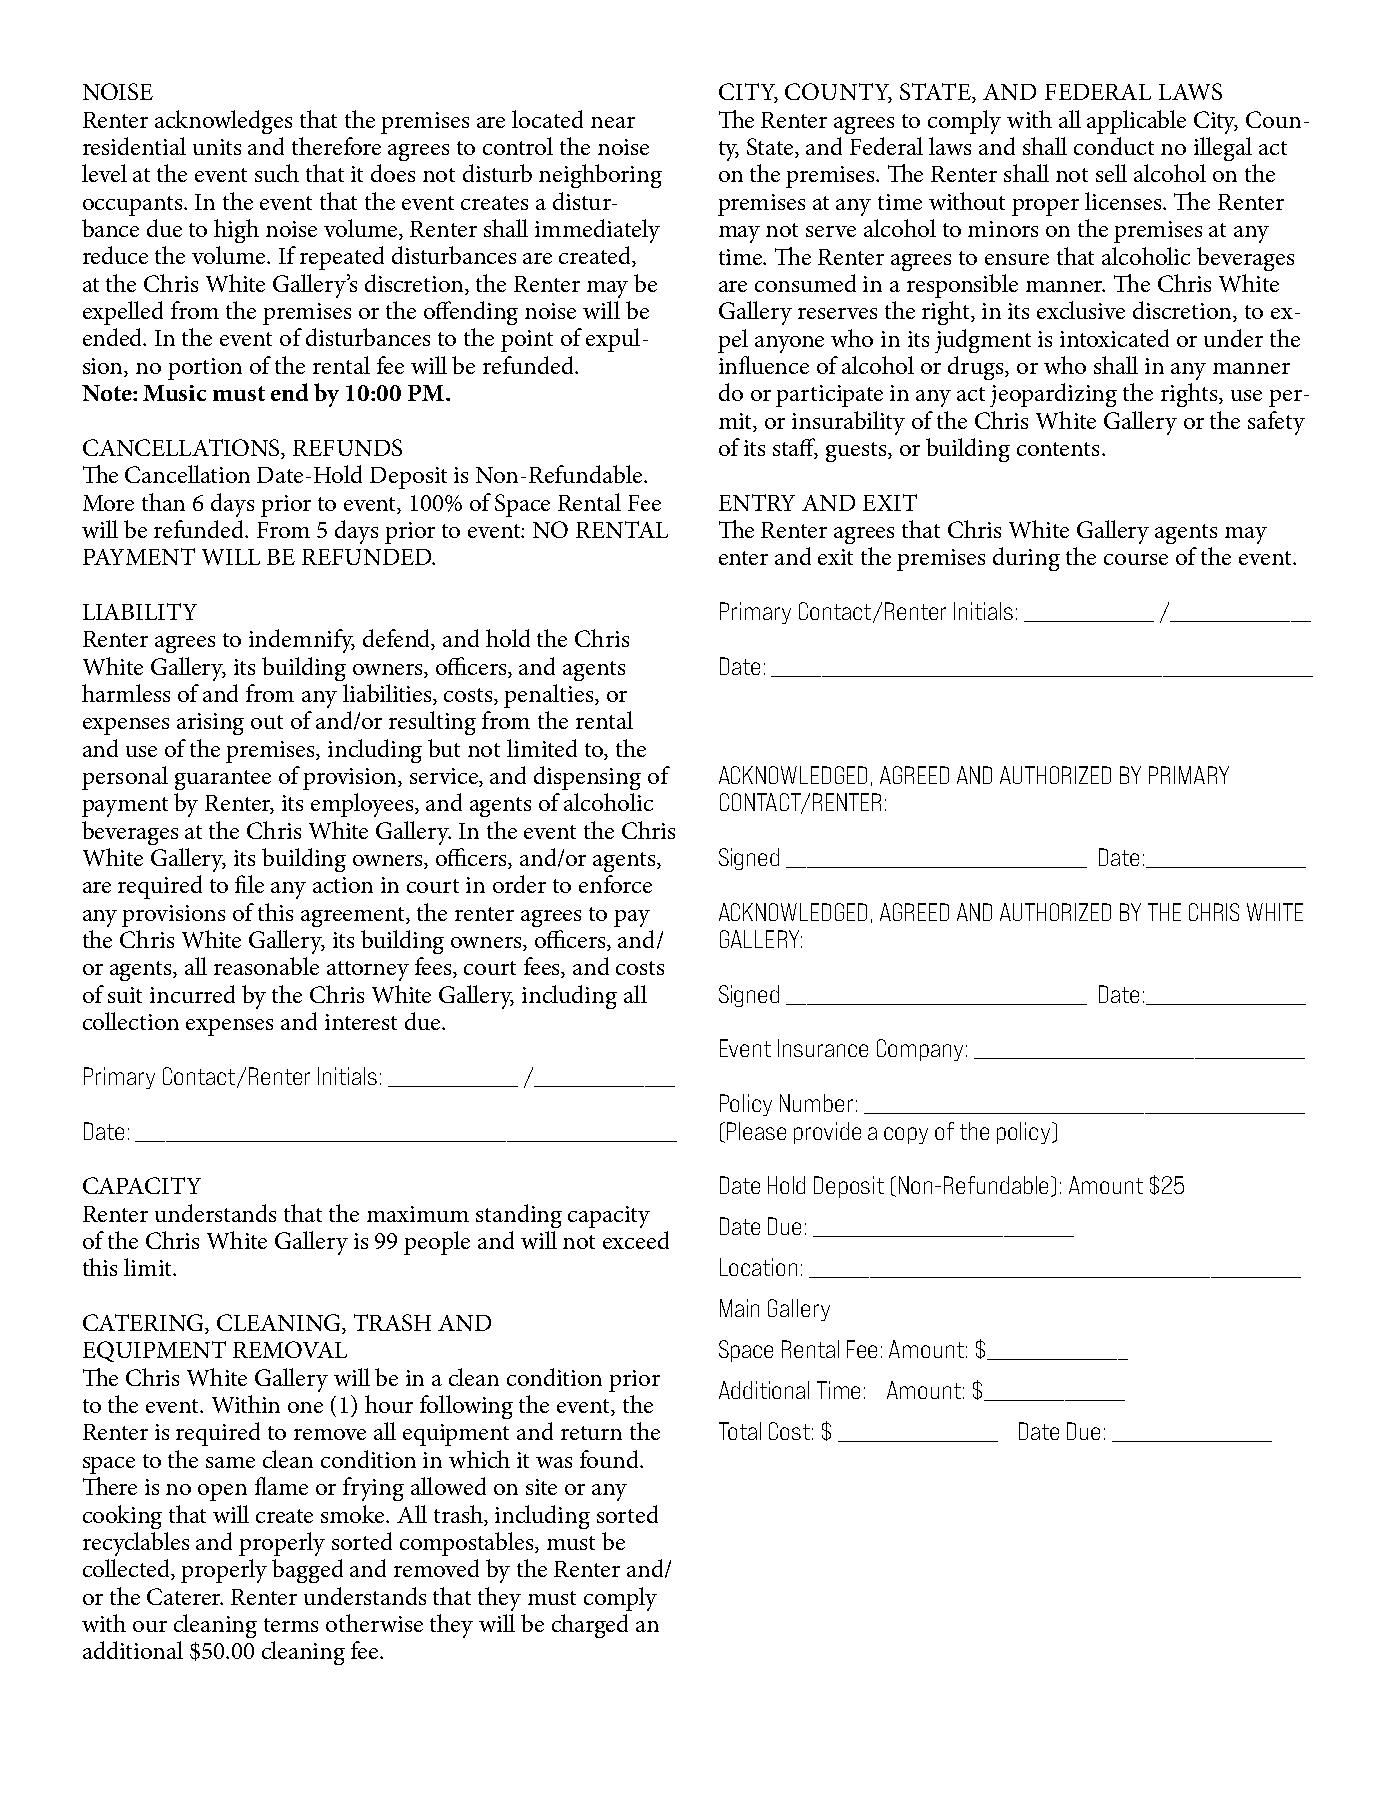 The height and width of the image is (1805, 1395). I want to click on such, so click(277, 173).
